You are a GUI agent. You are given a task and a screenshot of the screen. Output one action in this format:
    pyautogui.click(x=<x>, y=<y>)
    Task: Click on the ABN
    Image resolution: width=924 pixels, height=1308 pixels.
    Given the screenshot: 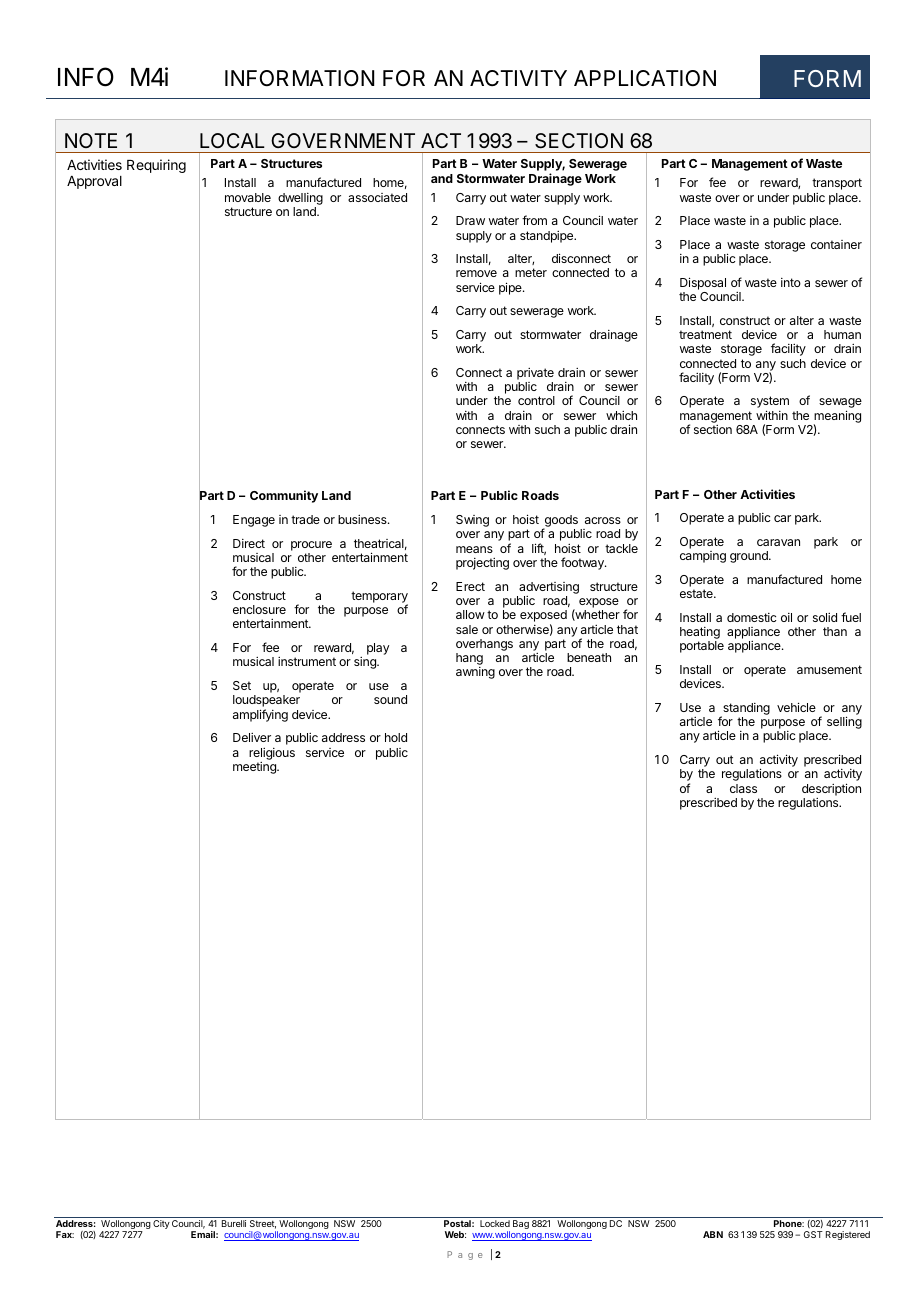 What is the action you would take?
    pyautogui.click(x=713, y=1234)
